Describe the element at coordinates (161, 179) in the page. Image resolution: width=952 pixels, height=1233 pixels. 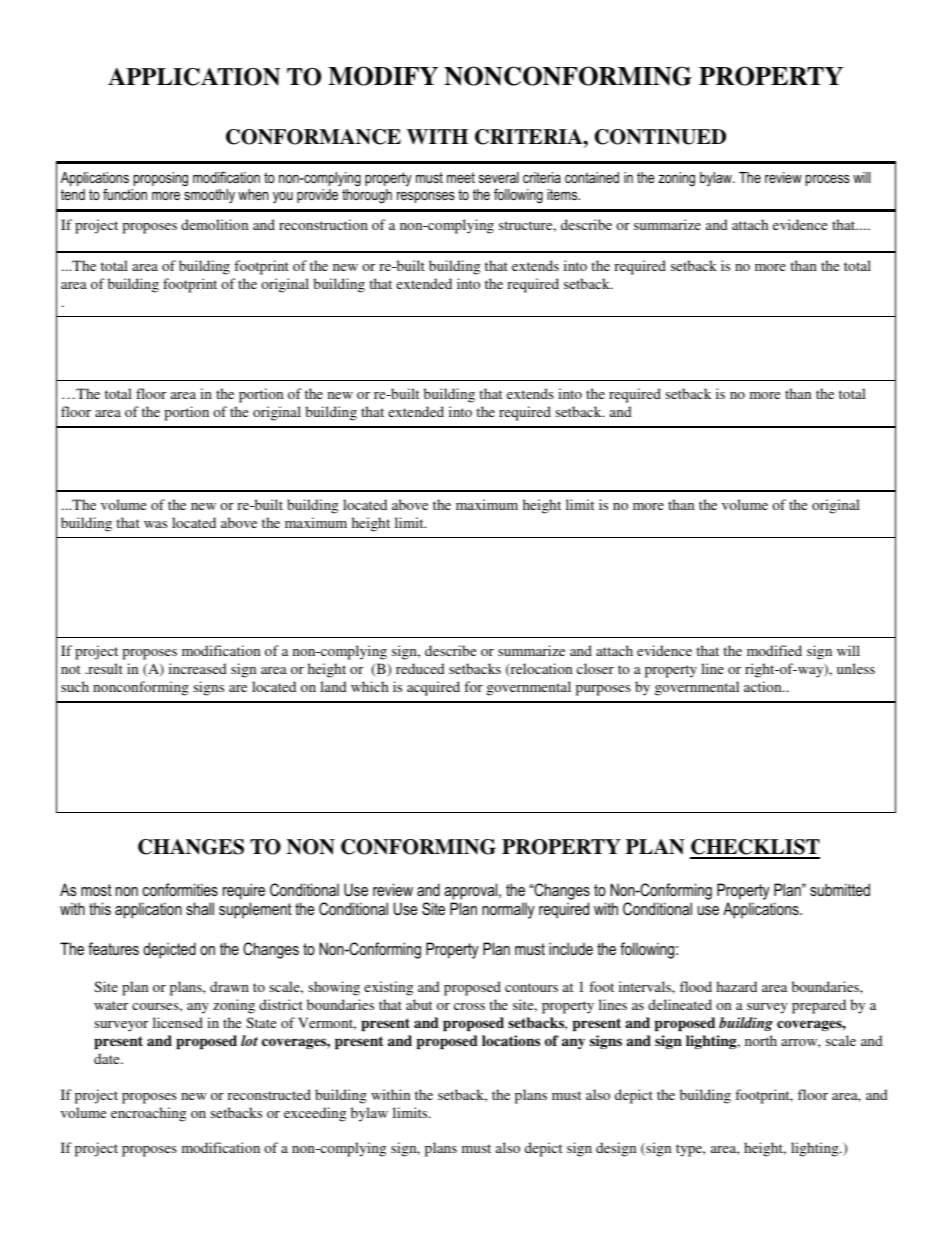
I see `proposing` at that location.
